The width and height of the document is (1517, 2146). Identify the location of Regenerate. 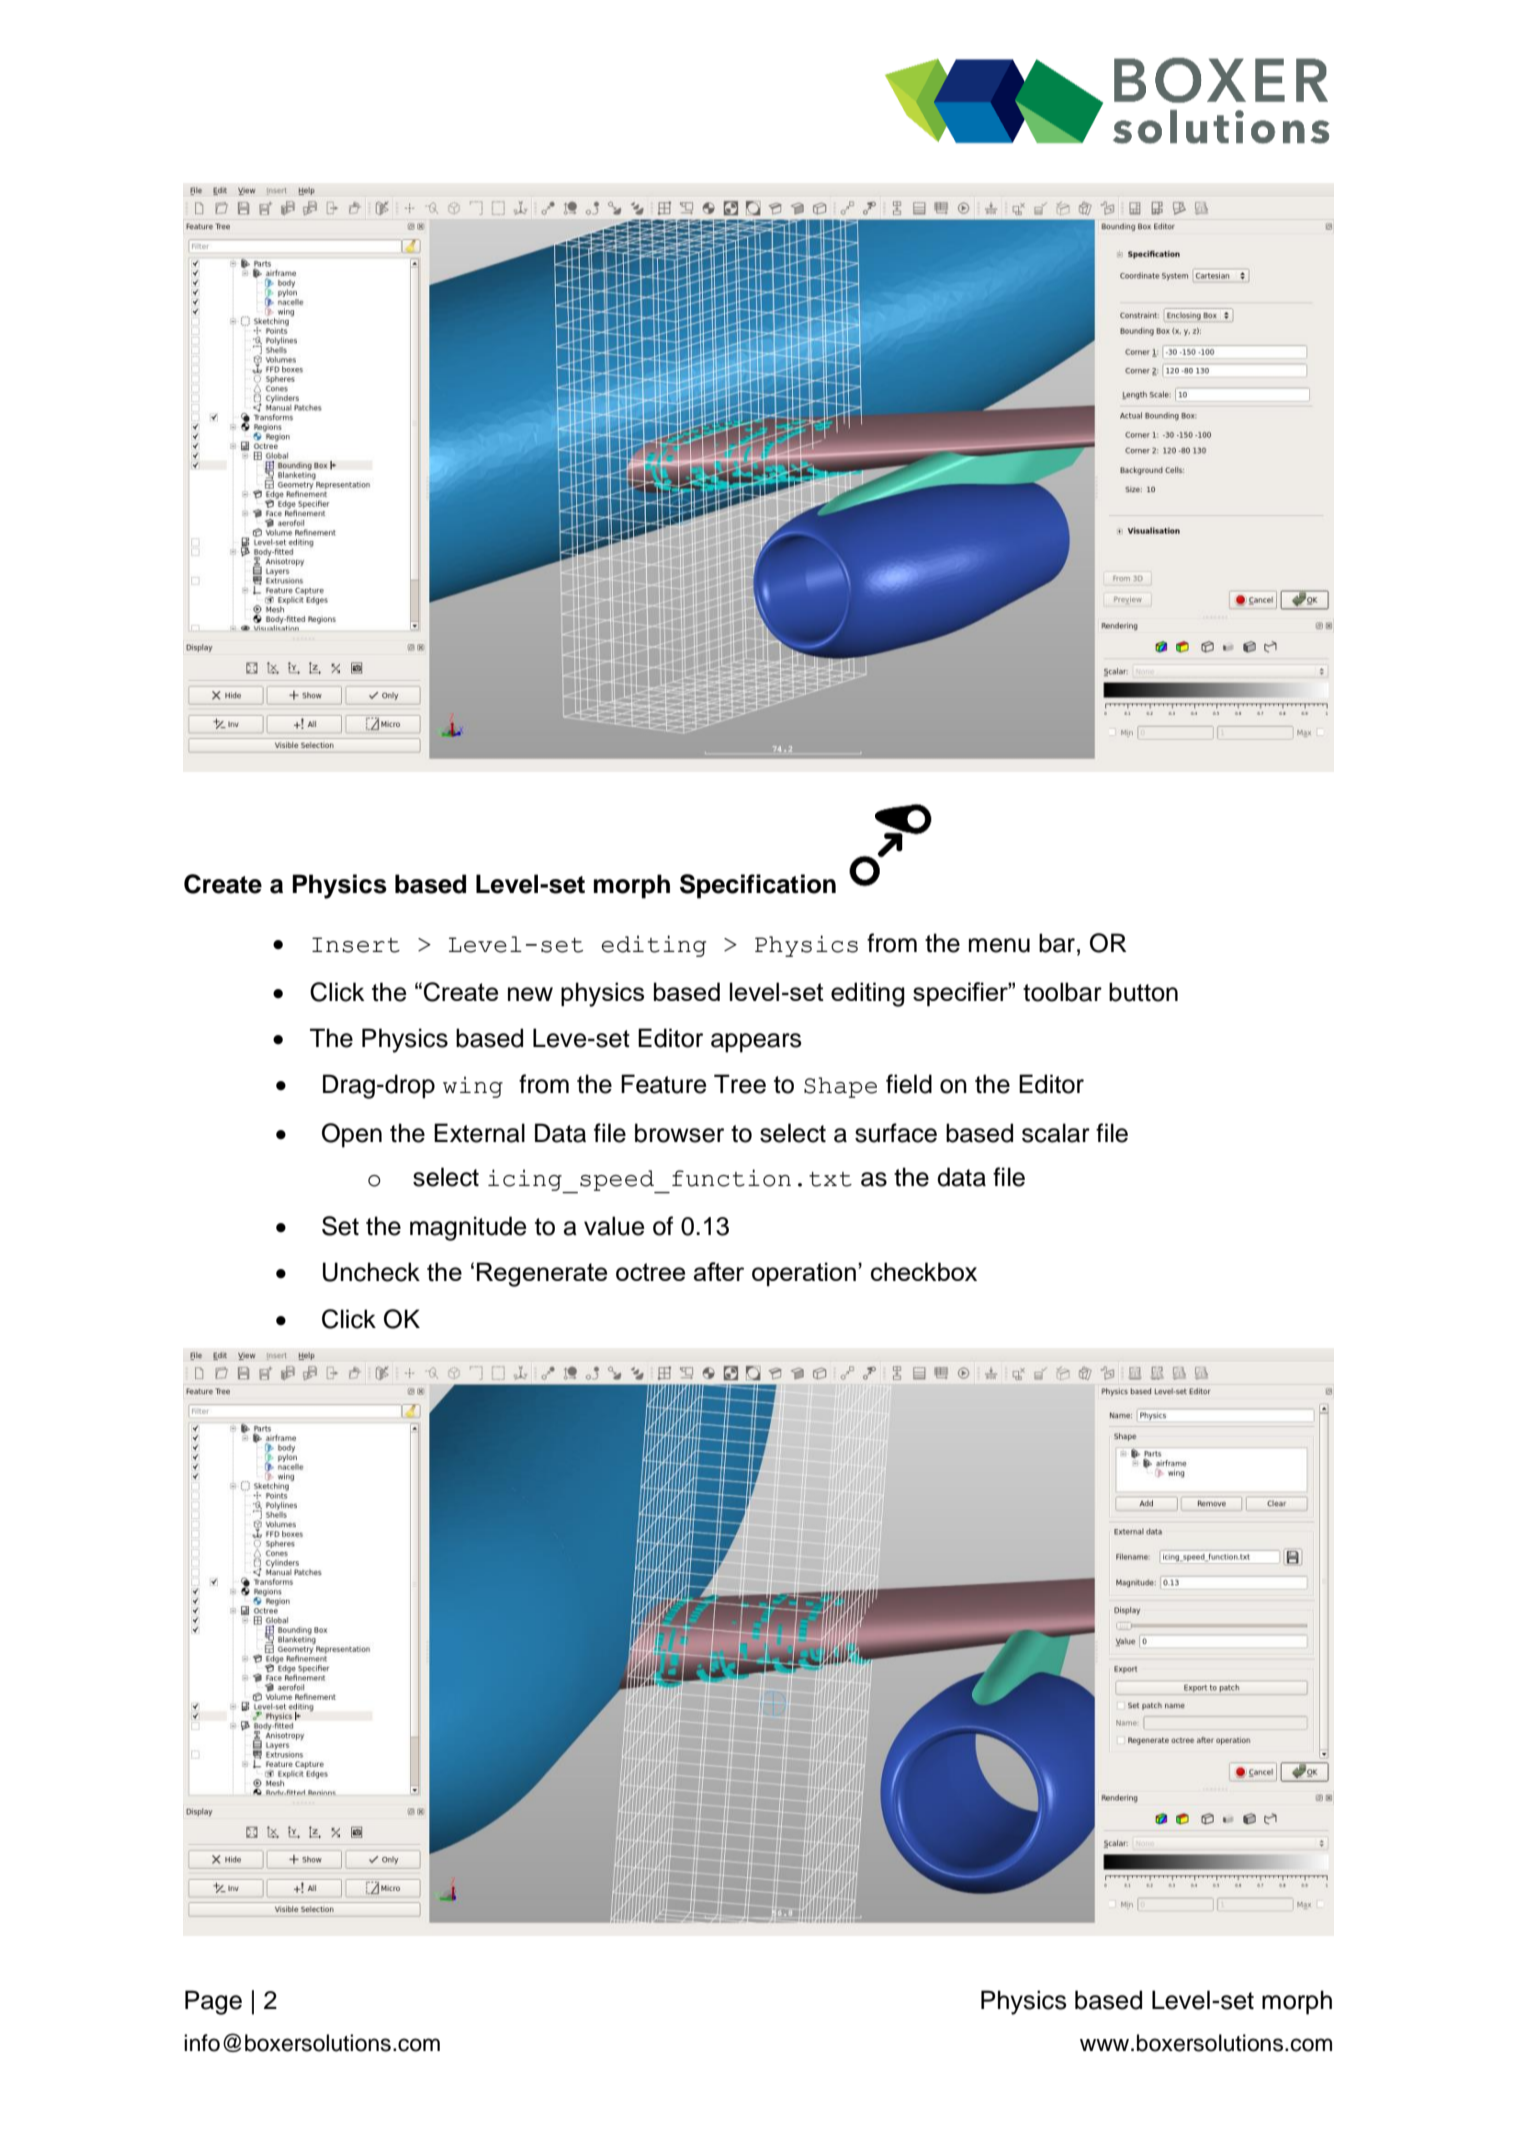
(542, 1274).
